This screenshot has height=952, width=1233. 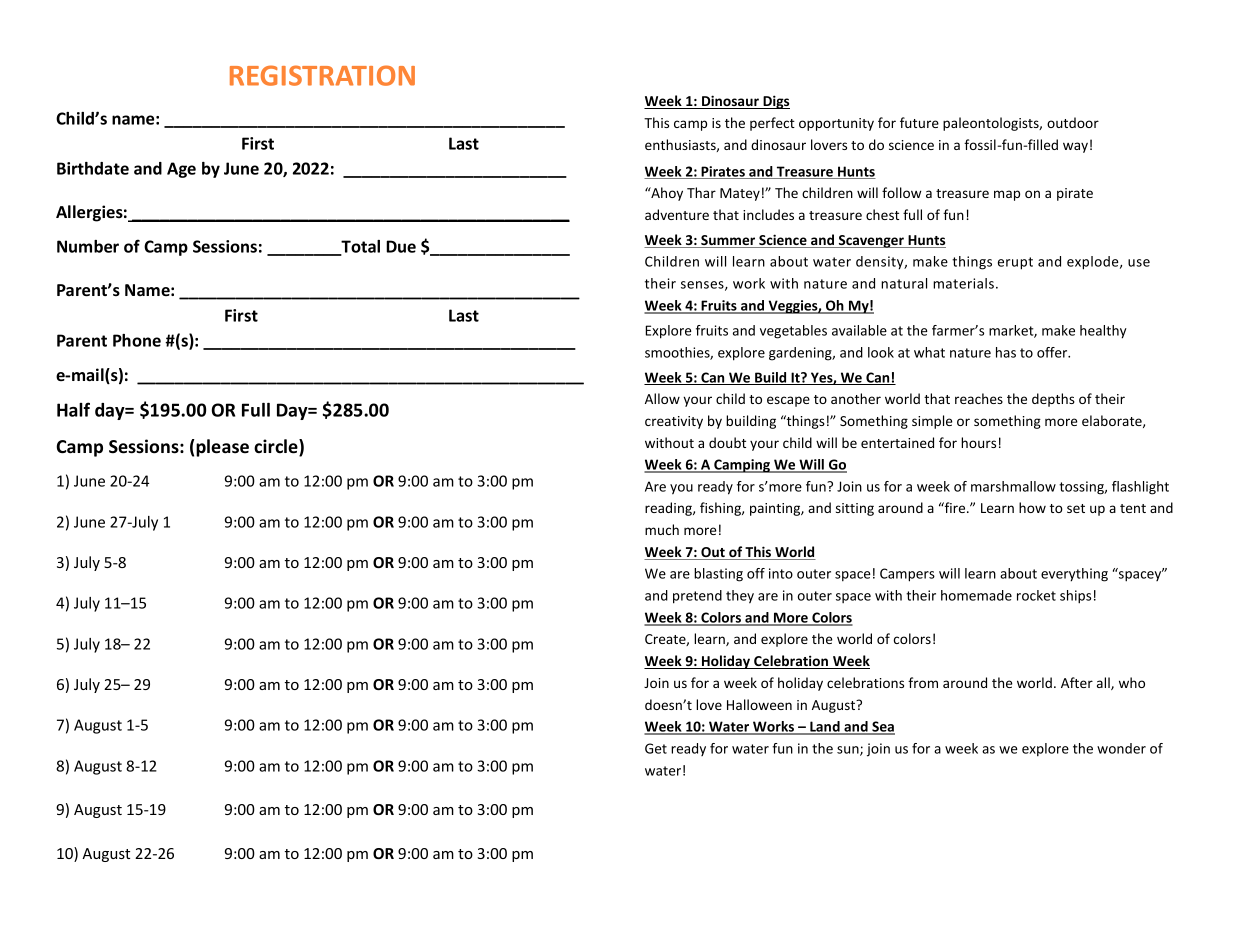 What do you see at coordinates (775, 102) in the screenshot?
I see `Digs` at bounding box center [775, 102].
